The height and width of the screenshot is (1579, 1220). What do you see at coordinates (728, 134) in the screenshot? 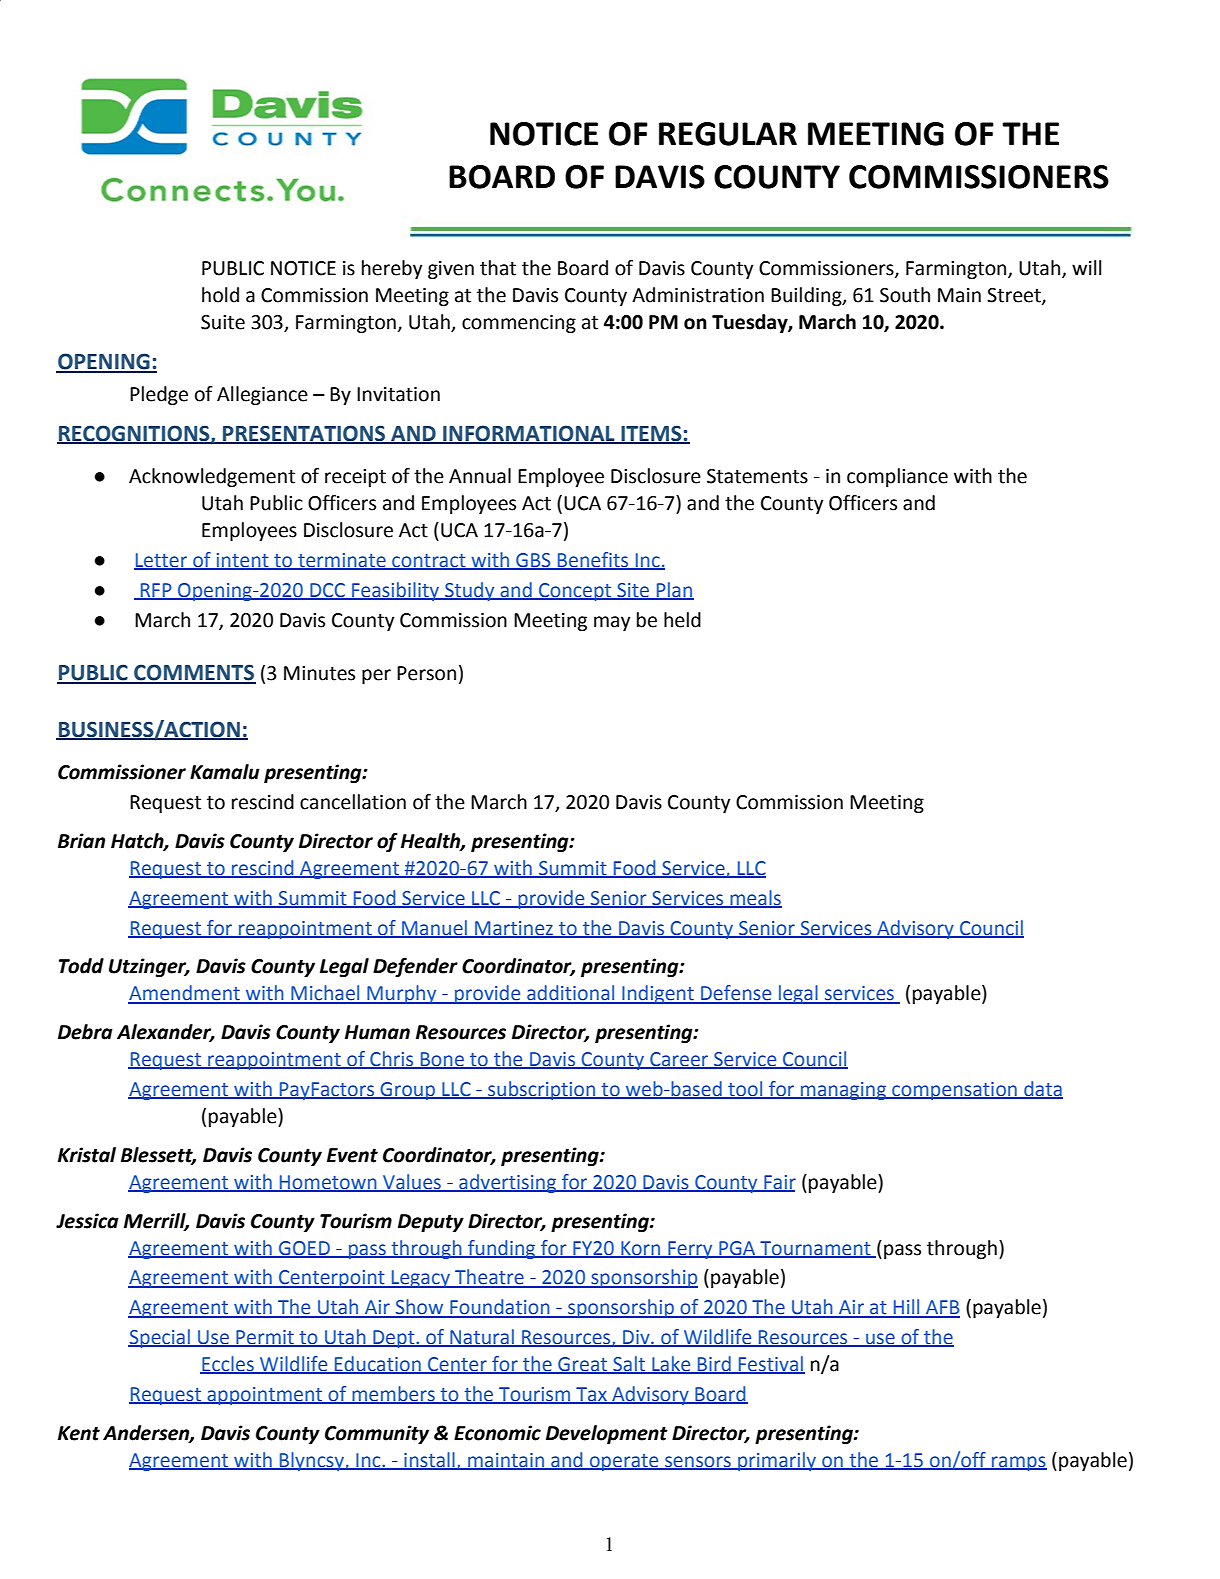
I see `REGULAR` at bounding box center [728, 134].
